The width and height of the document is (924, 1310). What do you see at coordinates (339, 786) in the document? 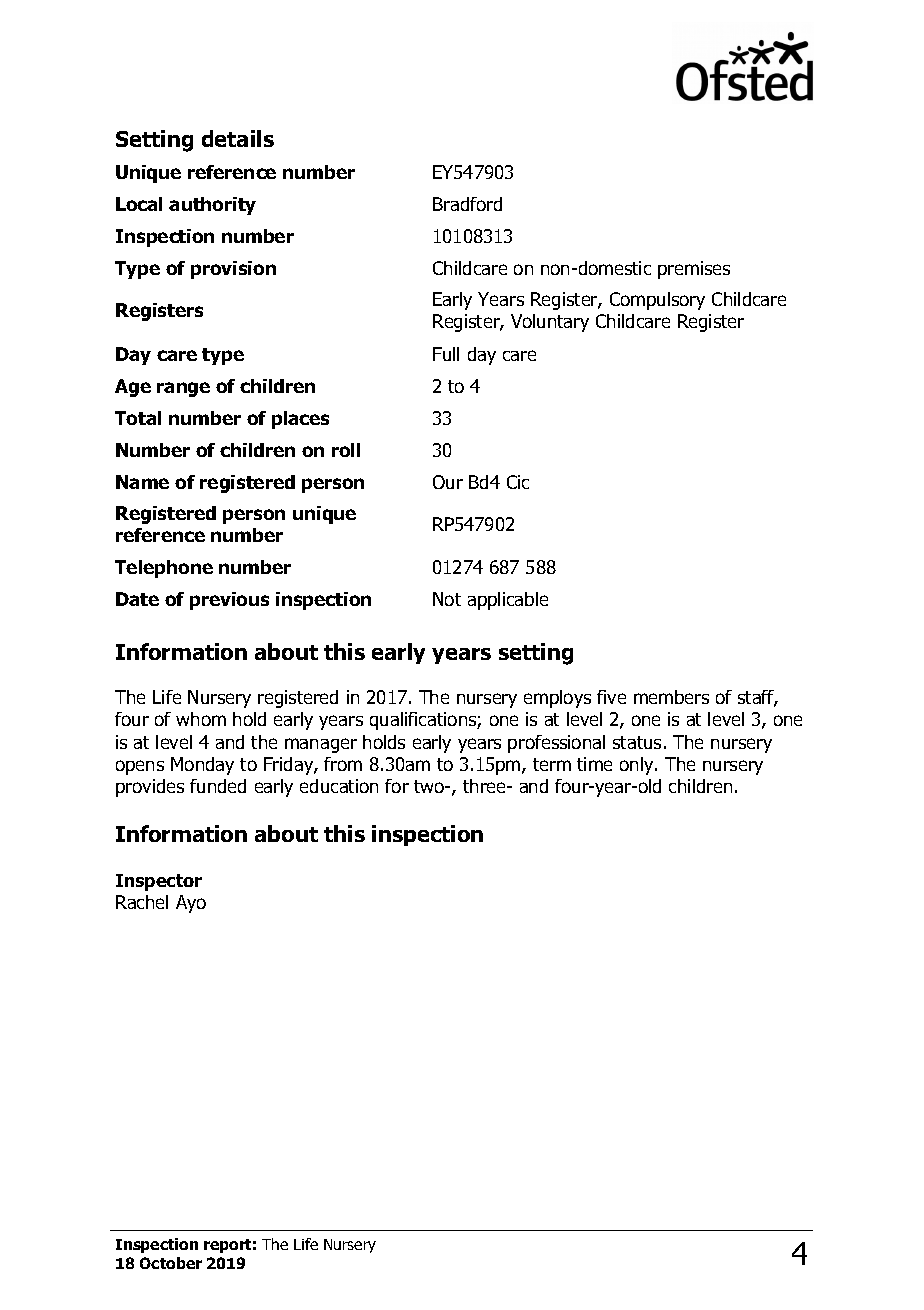
I see `education` at bounding box center [339, 786].
